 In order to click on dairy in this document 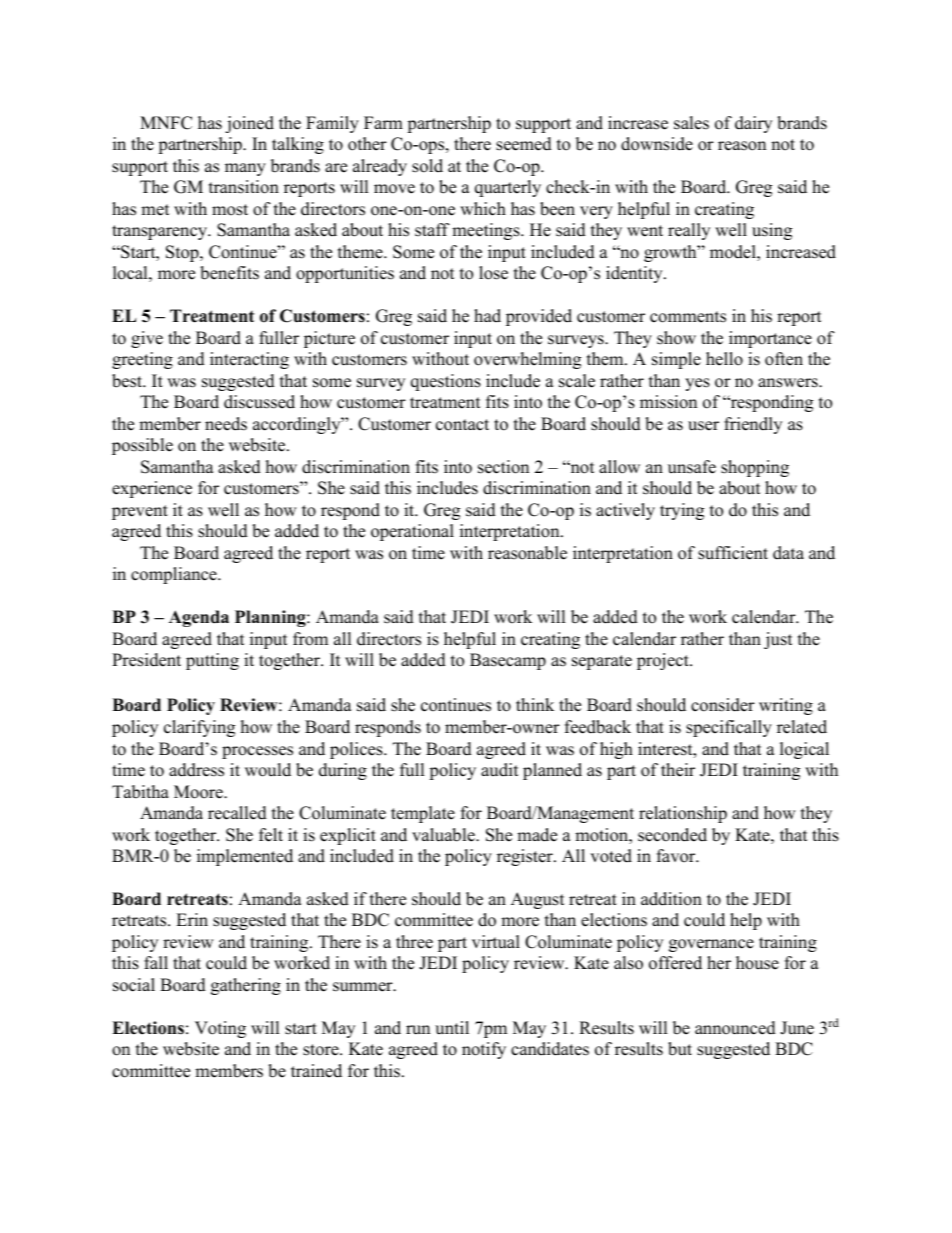, I will do `click(753, 124)`.
